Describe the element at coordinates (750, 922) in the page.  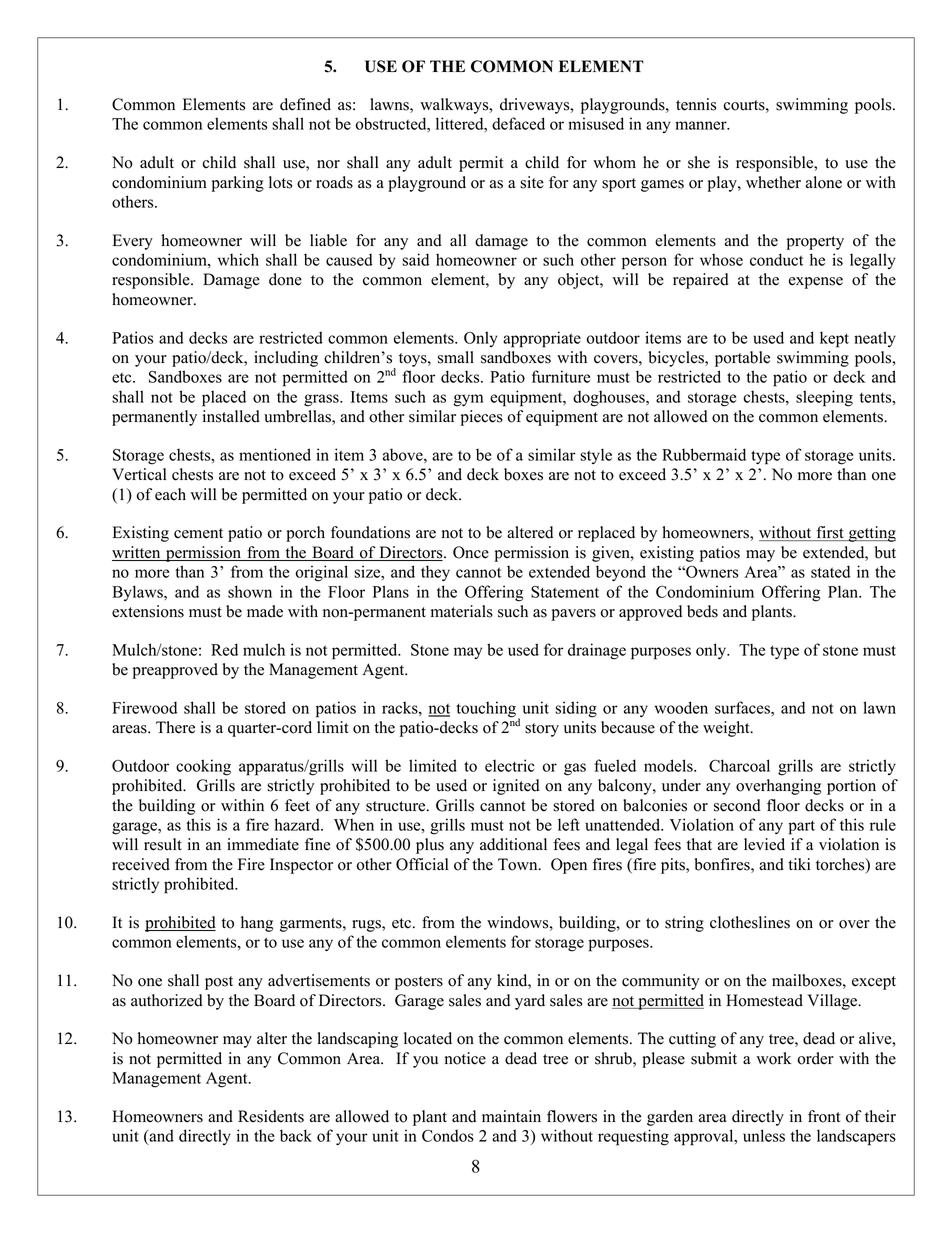
I see `clotheslines` at that location.
